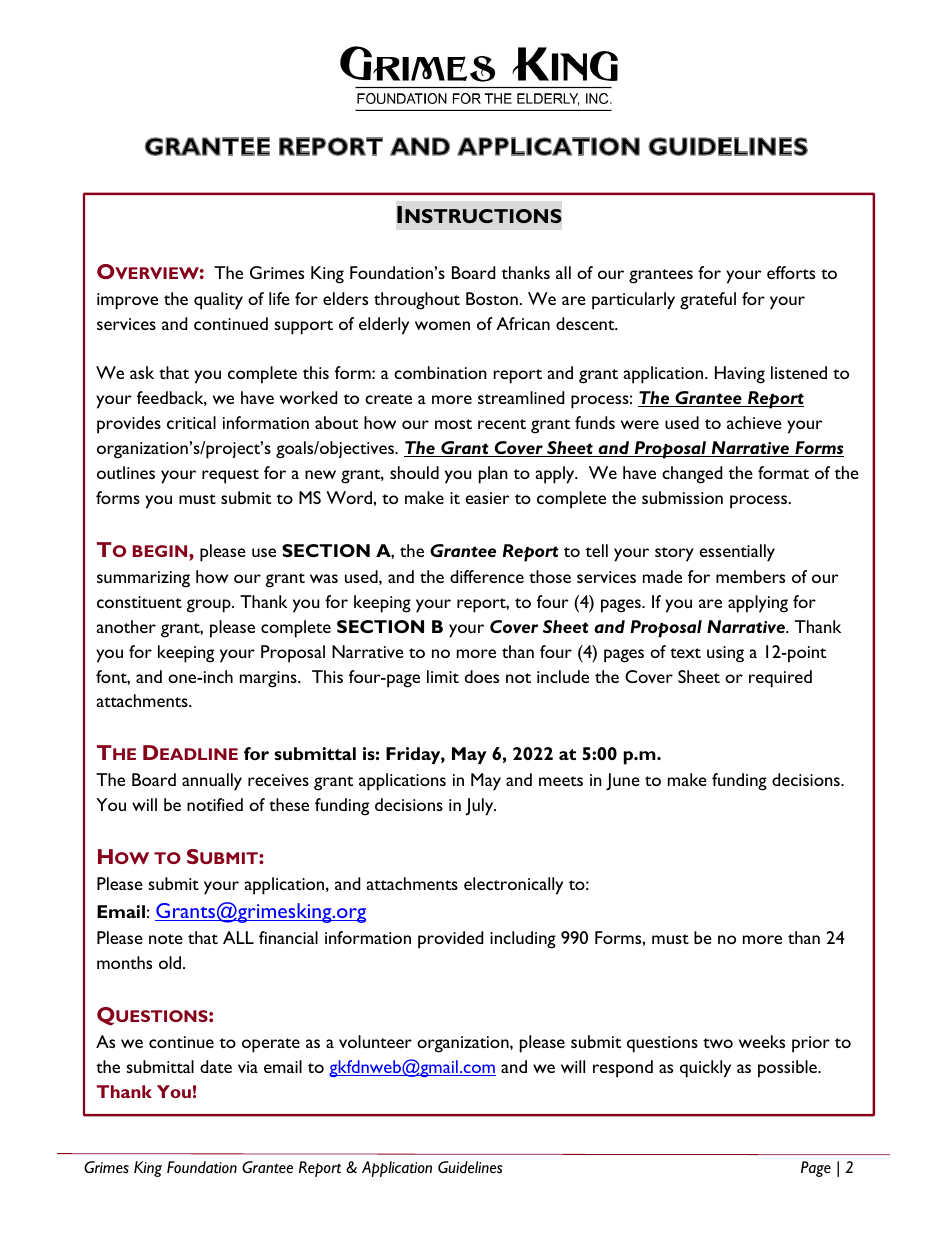  I want to click on quality, so click(218, 301).
